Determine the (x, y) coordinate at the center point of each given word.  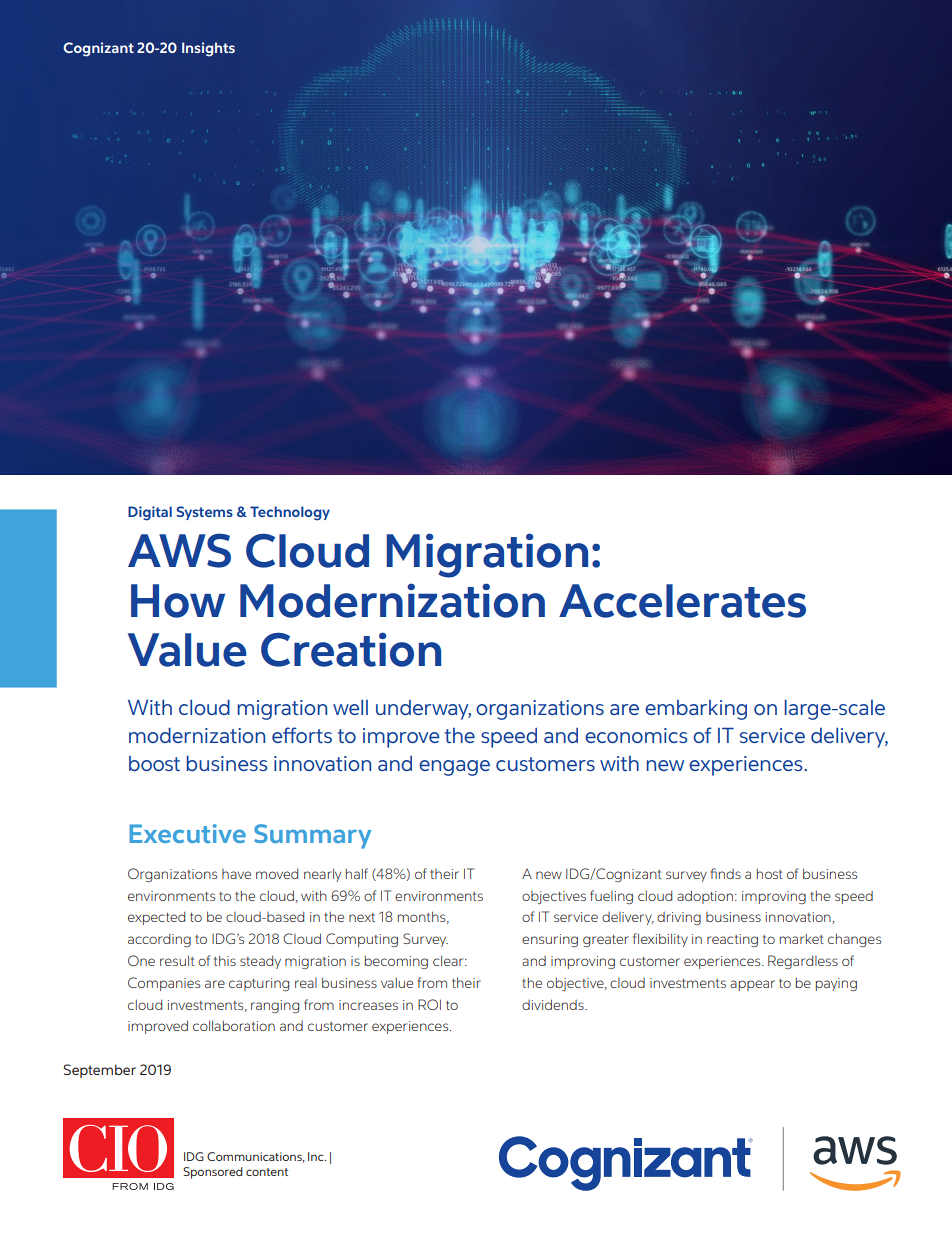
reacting (732, 940)
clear (449, 960)
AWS (179, 550)
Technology (290, 513)
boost (154, 763)
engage (454, 768)
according (159, 940)
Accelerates (682, 601)
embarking (696, 710)
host (770, 873)
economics (636, 735)
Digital (150, 513)
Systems (204, 513)
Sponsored (213, 1173)
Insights (208, 49)
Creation (351, 649)
